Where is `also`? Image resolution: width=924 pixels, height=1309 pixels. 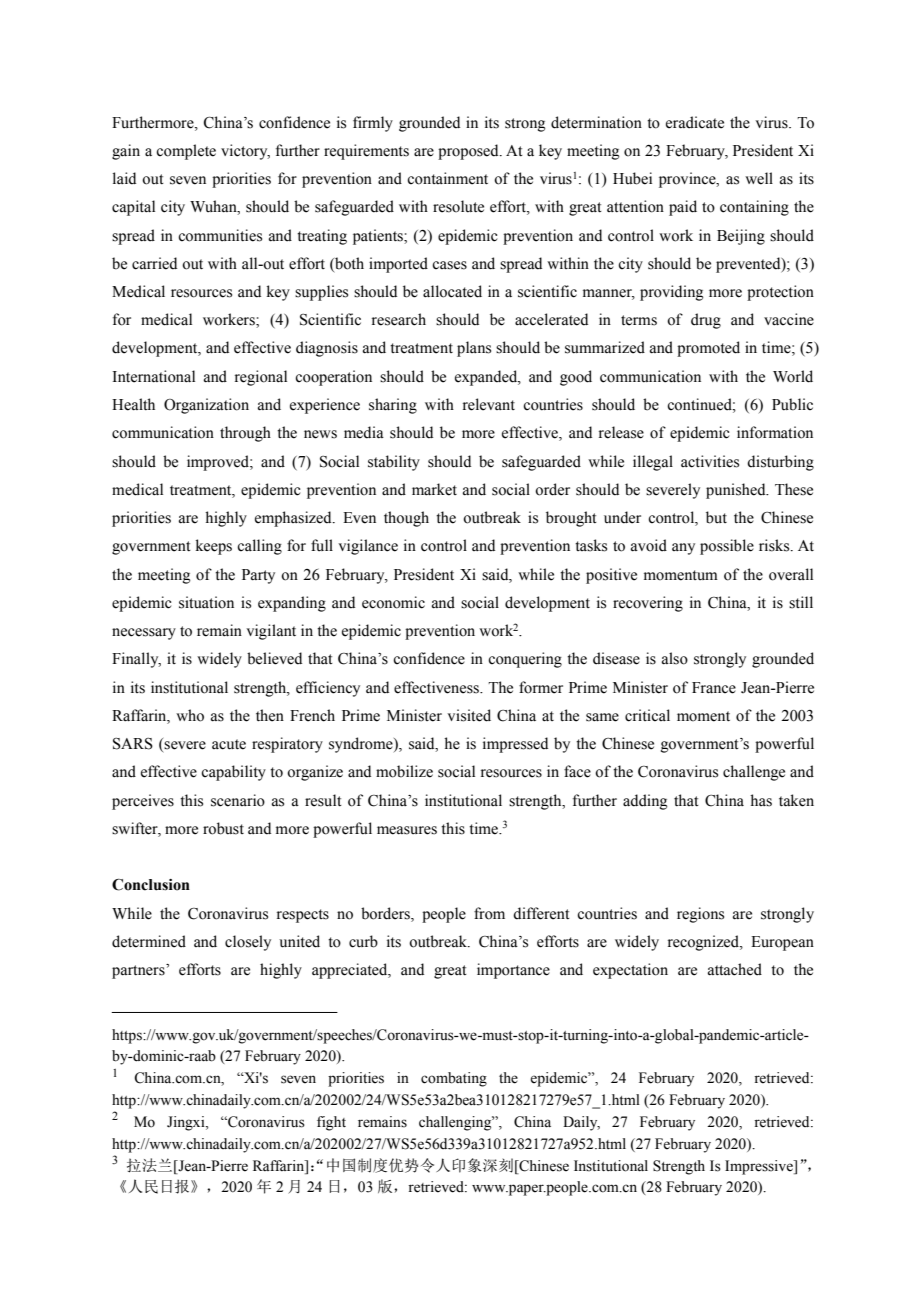 also is located at coordinates (675, 658).
